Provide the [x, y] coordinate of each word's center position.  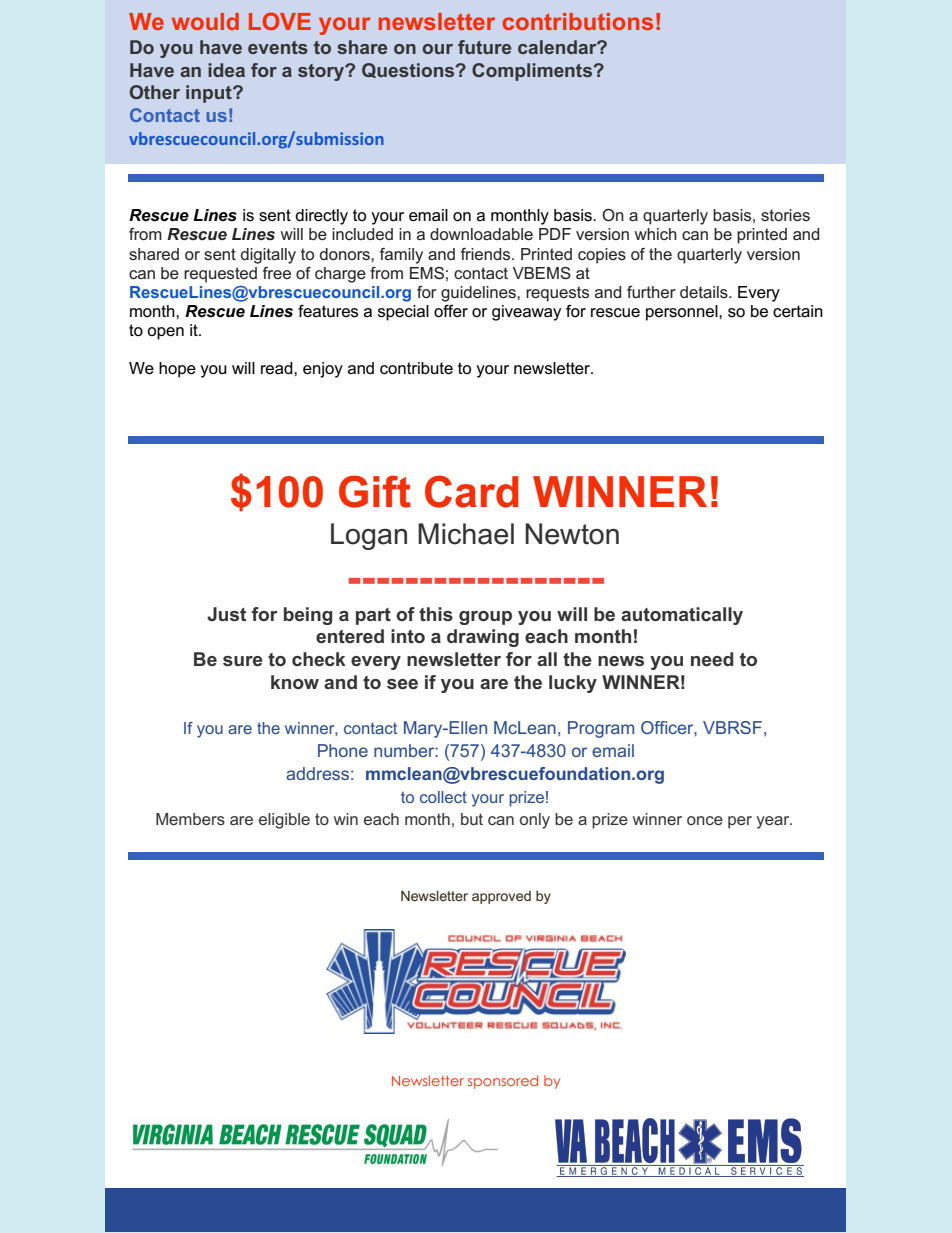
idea [226, 70]
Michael [466, 534]
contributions [578, 21]
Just [226, 614]
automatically [682, 616]
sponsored [503, 1082]
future [484, 47]
